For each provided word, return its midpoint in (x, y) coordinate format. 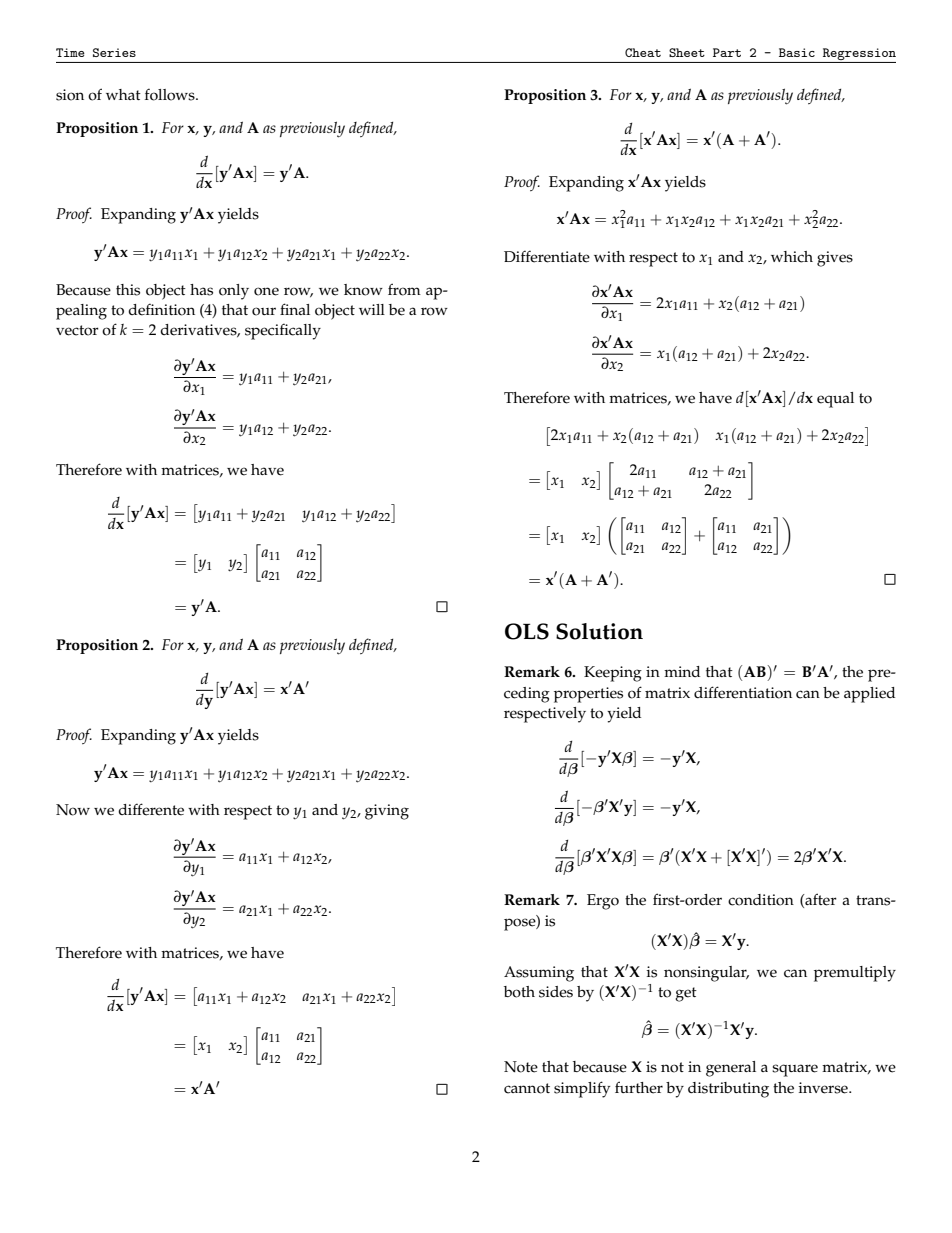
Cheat (643, 52)
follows (171, 94)
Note (521, 1067)
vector (77, 330)
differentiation (743, 692)
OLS (527, 631)
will (372, 309)
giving (387, 812)
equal (835, 400)
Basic (797, 52)
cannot (527, 1088)
